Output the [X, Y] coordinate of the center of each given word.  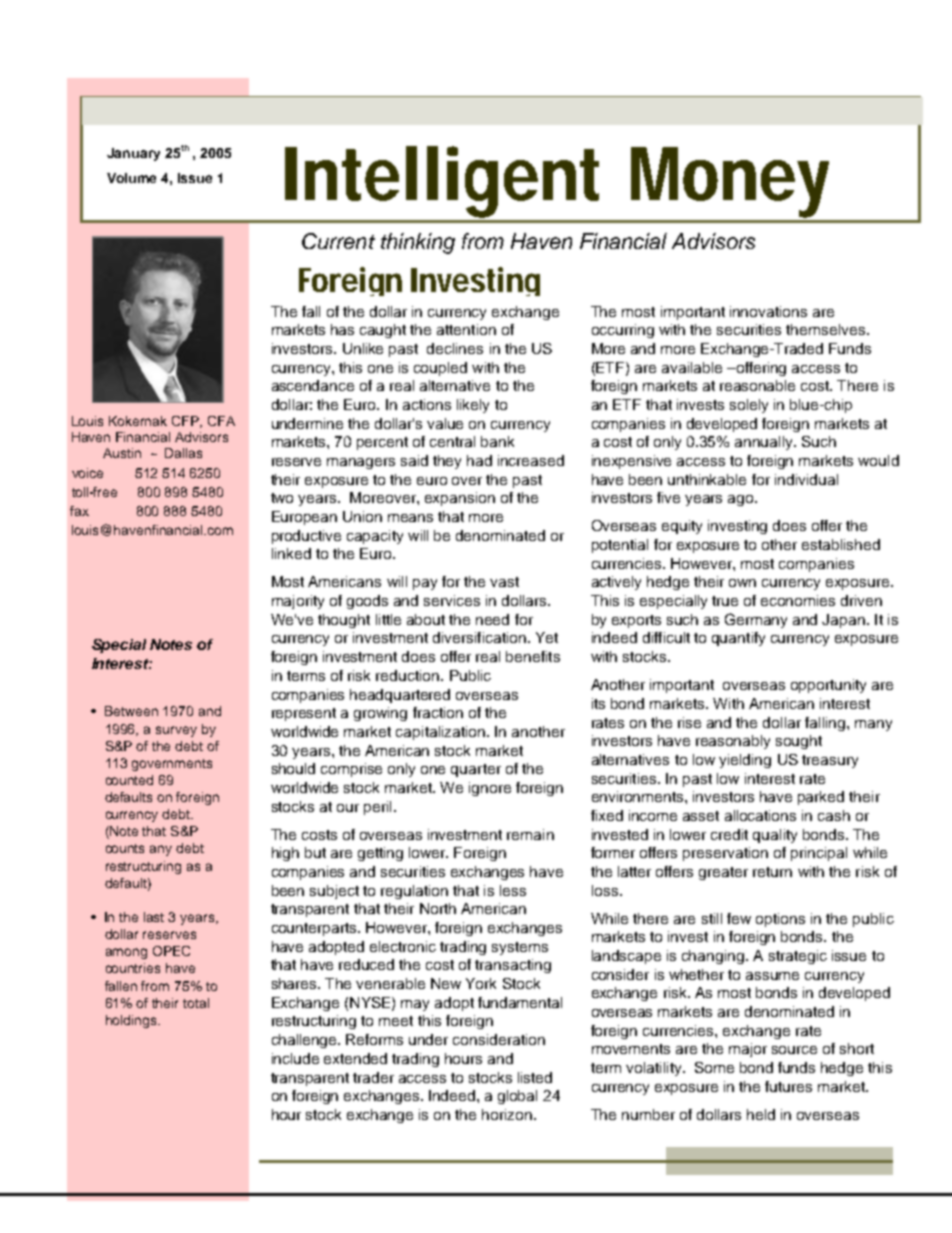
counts [125, 848]
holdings [132, 1021]
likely [473, 406]
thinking [418, 243]
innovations [768, 311]
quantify [738, 639]
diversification [479, 637]
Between [131, 711]
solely [749, 406]
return [772, 872]
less [513, 890]
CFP [187, 422]
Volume [131, 178]
